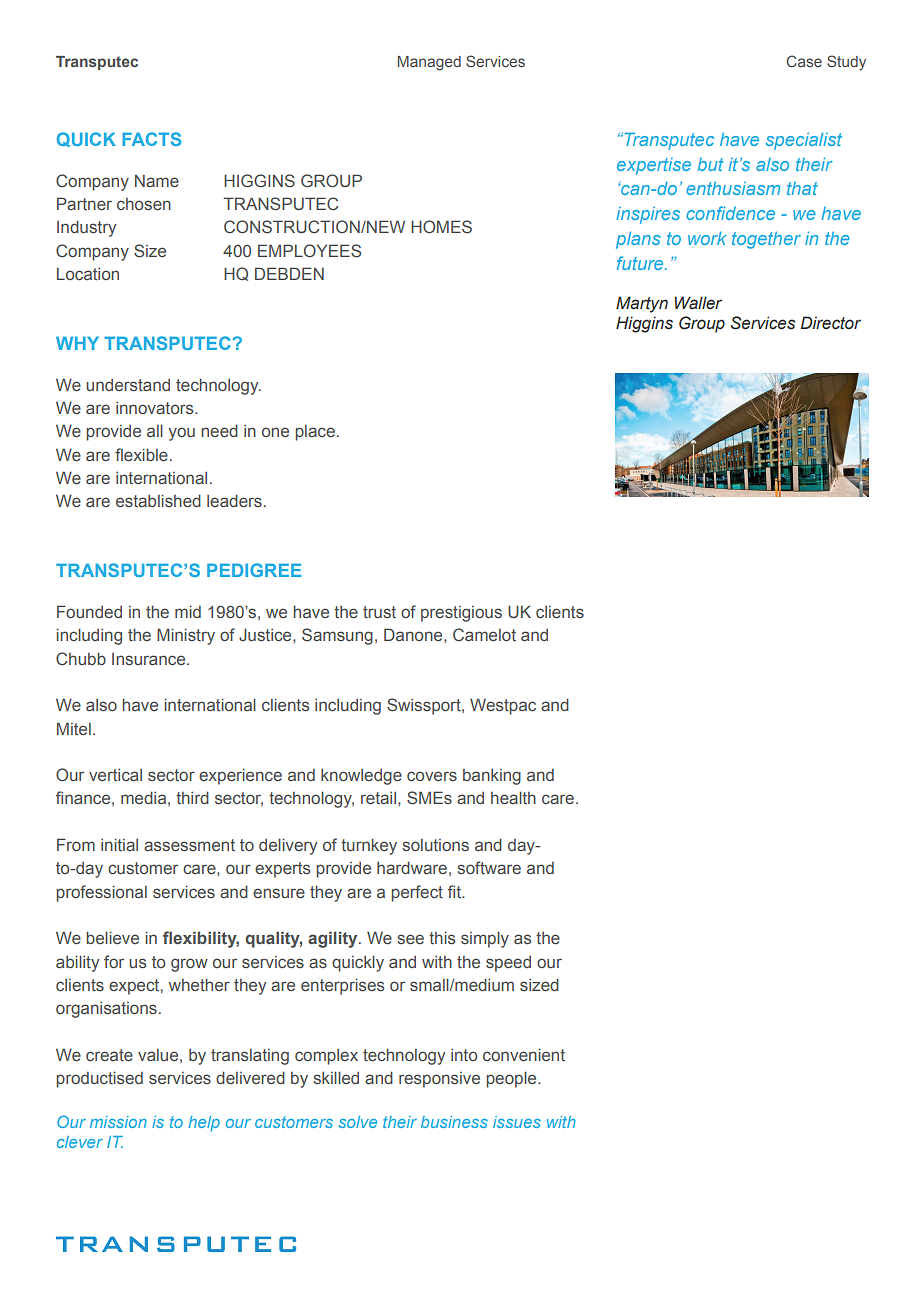 Image resolution: width=924 pixels, height=1308 pixels. What do you see at coordinates (454, 1122) in the document?
I see `business` at bounding box center [454, 1122].
